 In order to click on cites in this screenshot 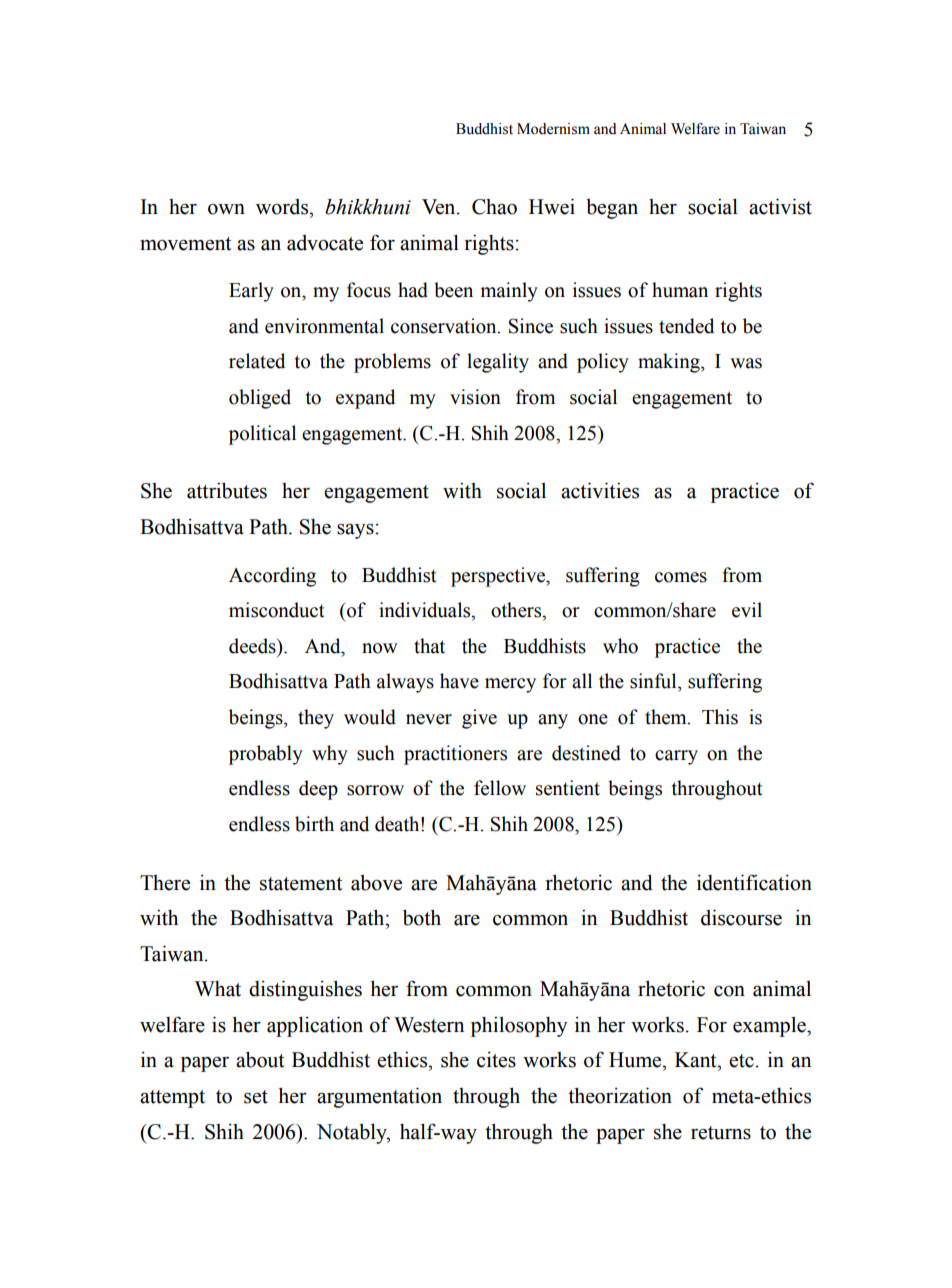, I will do `click(496, 1060)`.
